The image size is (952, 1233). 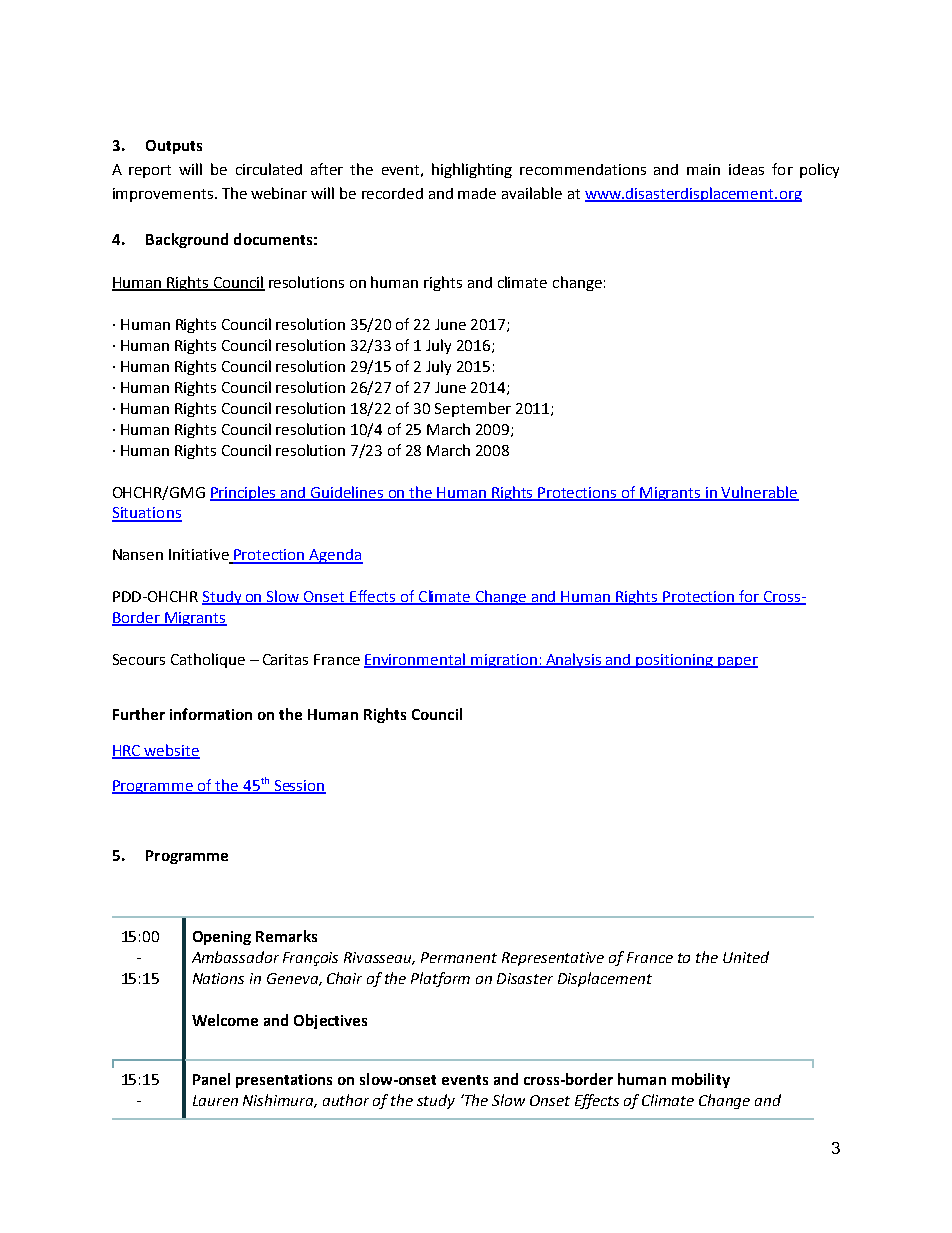 I want to click on migration, so click(x=504, y=661).
